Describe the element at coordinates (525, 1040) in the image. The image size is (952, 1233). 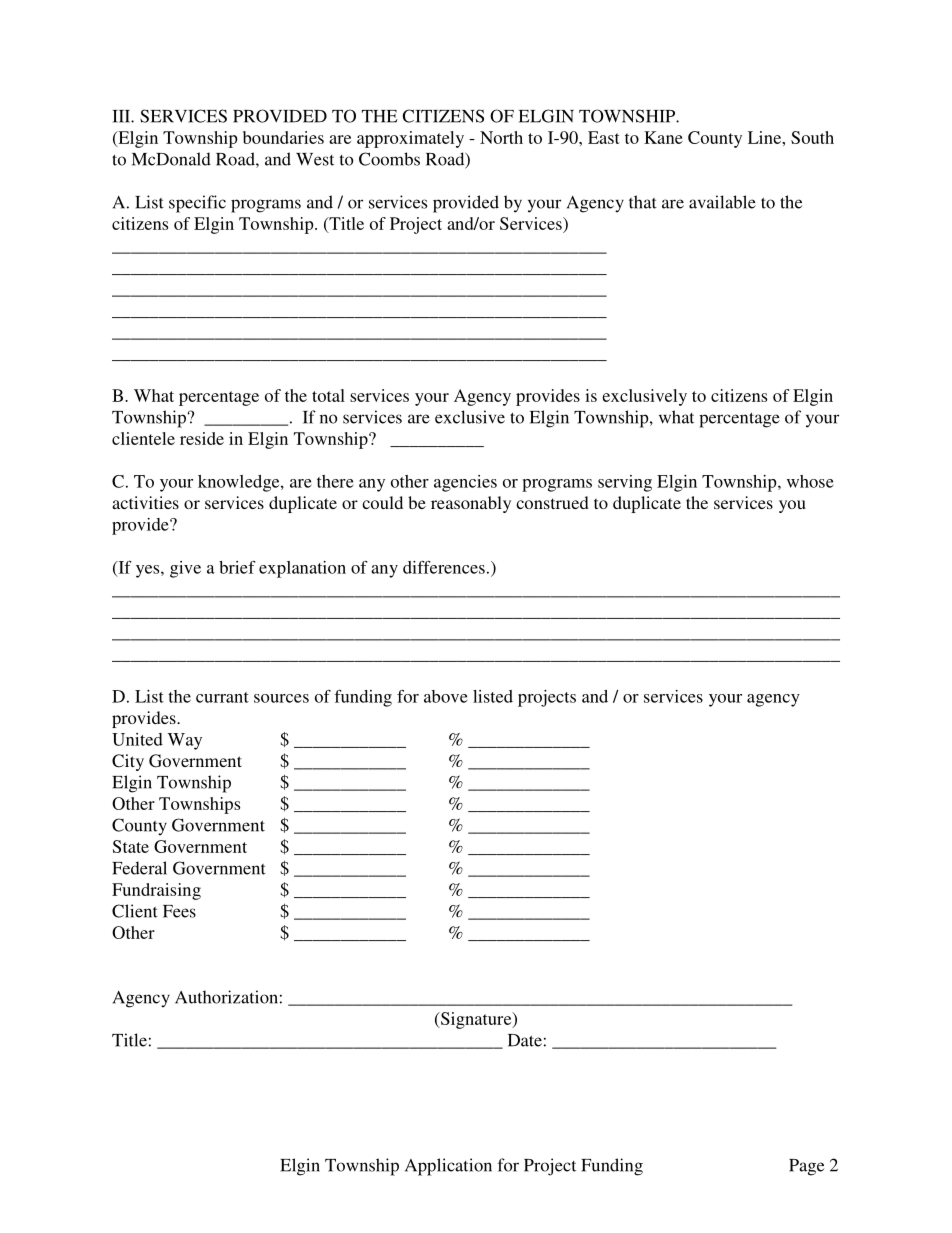
I see `Date` at that location.
